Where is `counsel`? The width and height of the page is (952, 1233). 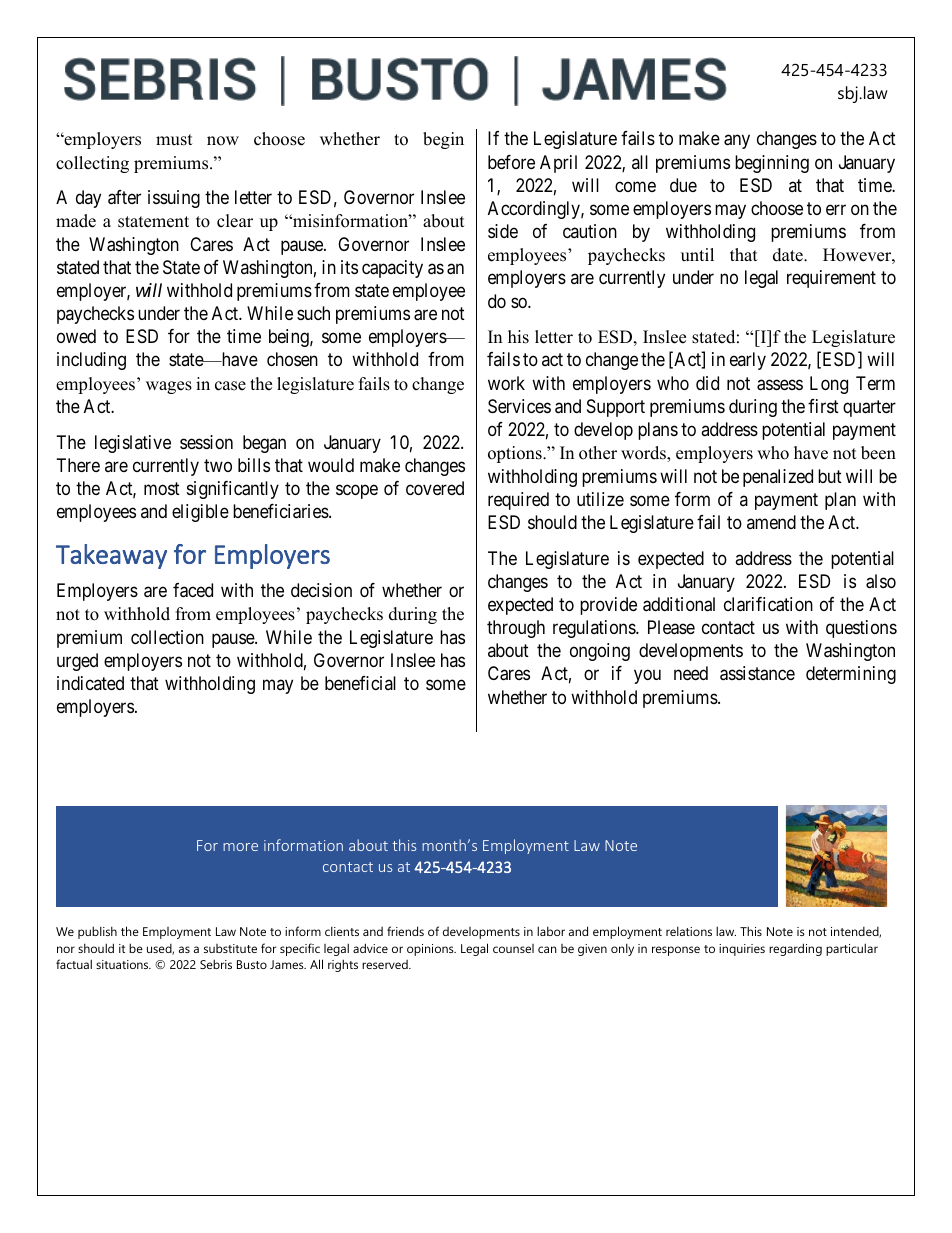
counsel is located at coordinates (513, 948).
